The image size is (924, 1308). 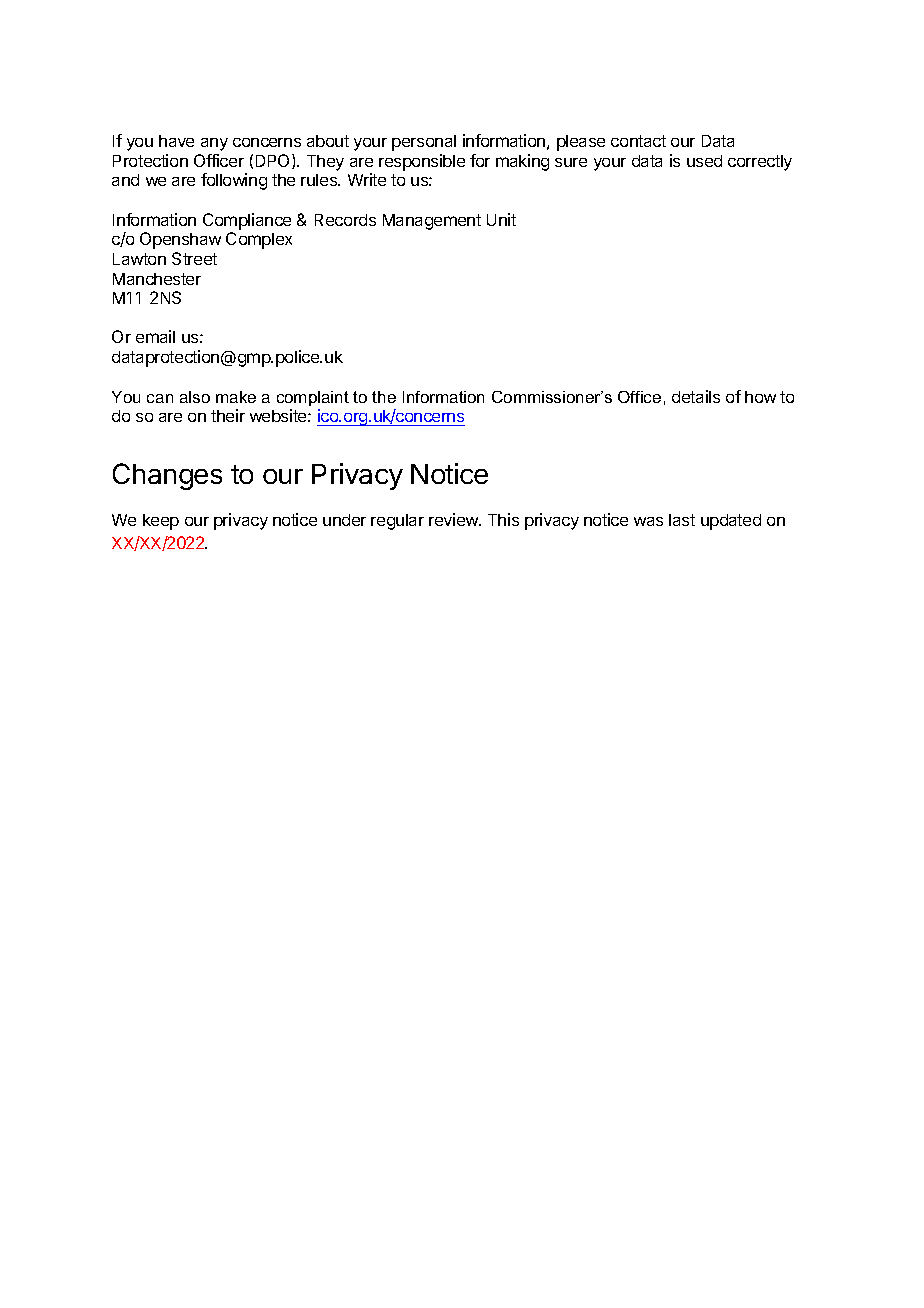 What do you see at coordinates (228, 415) in the document?
I see `their` at bounding box center [228, 415].
